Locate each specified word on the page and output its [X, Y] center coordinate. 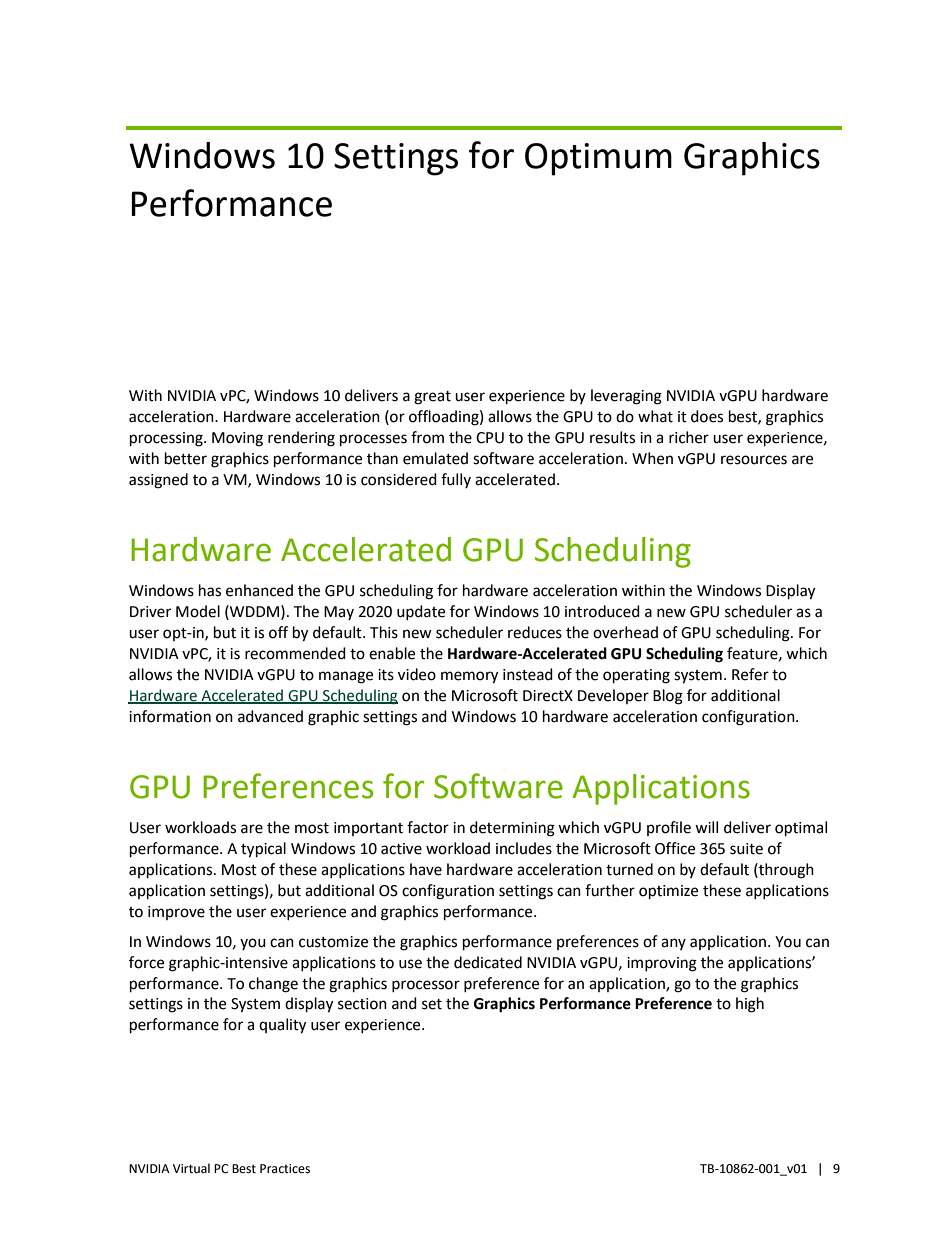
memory [469, 677]
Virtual [191, 1168]
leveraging [626, 397]
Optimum [598, 159]
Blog [668, 697]
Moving [237, 439]
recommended [295, 653]
